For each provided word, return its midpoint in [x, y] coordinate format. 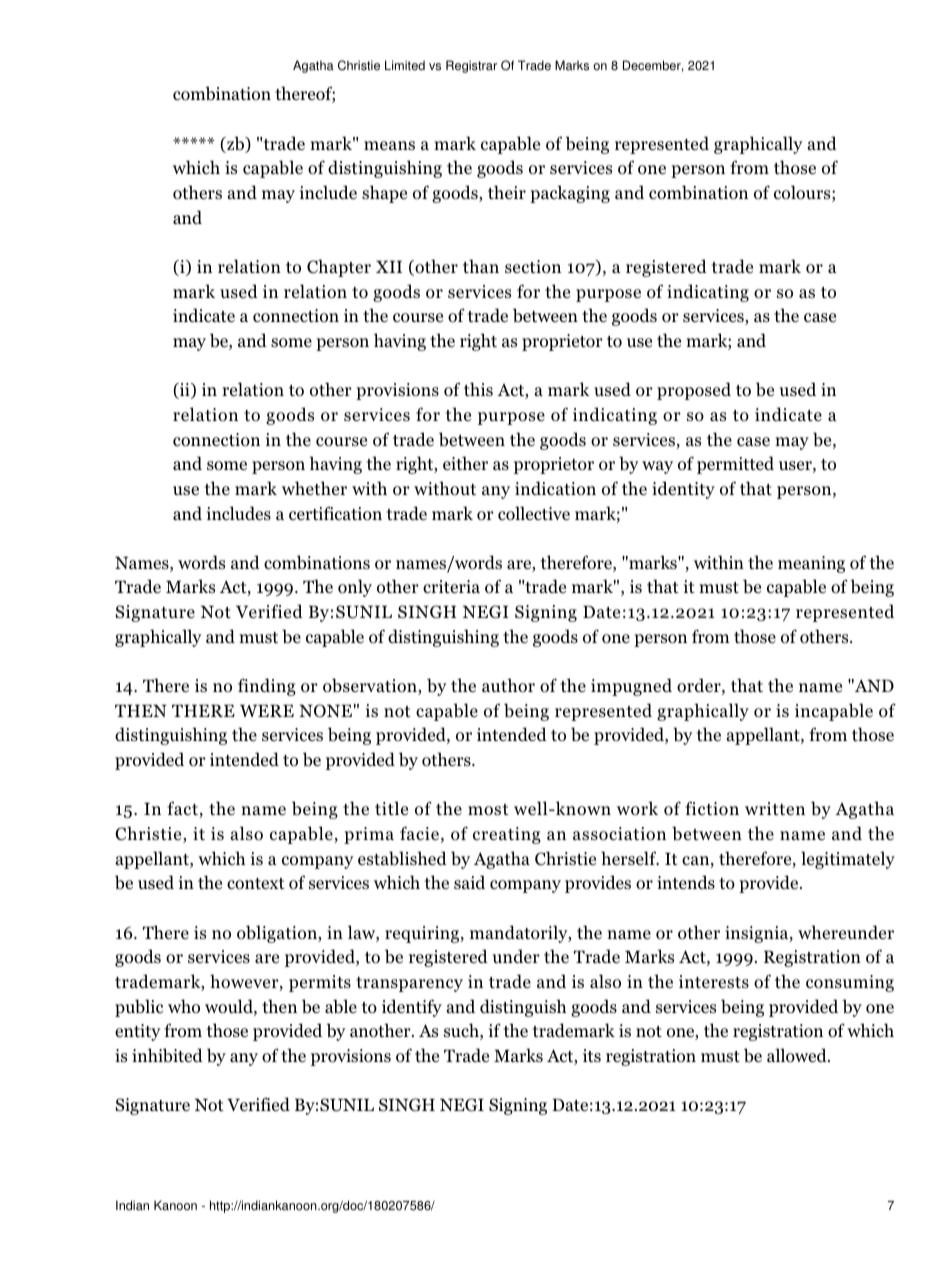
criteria [451, 586]
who [184, 1006]
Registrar [471, 66]
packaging [570, 194]
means [389, 145]
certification [335, 513]
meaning [811, 564]
